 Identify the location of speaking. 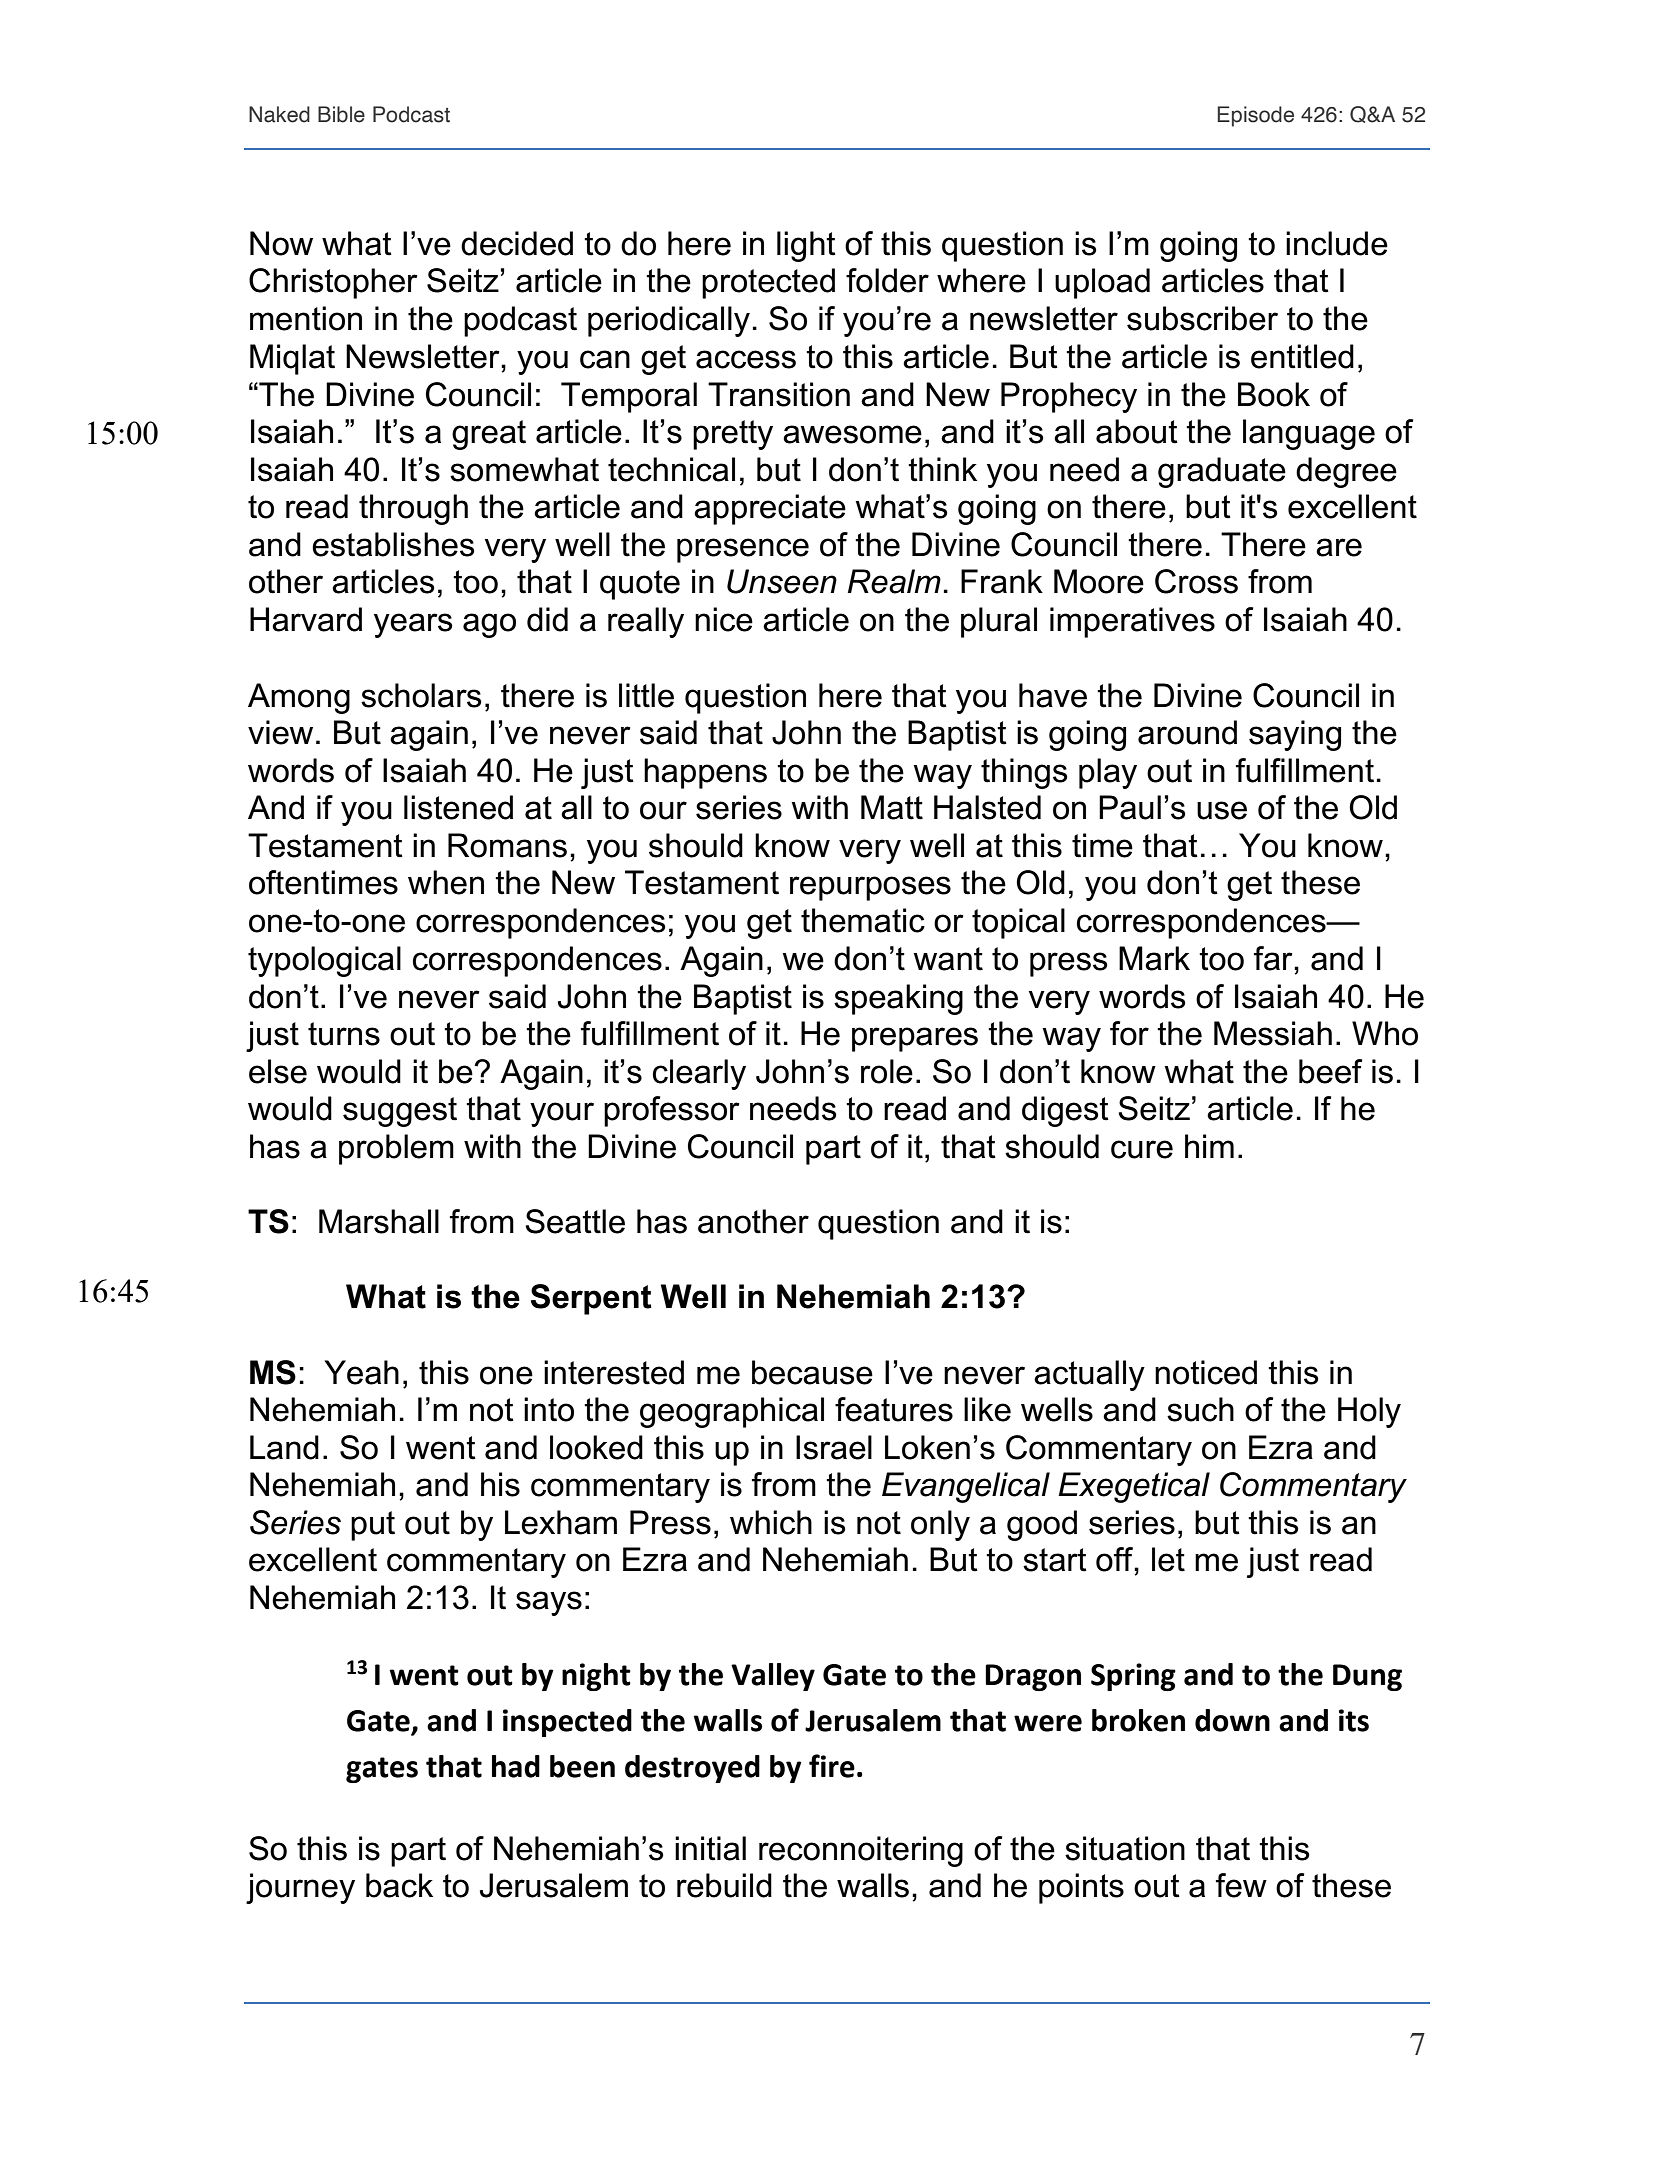
(898, 999).
